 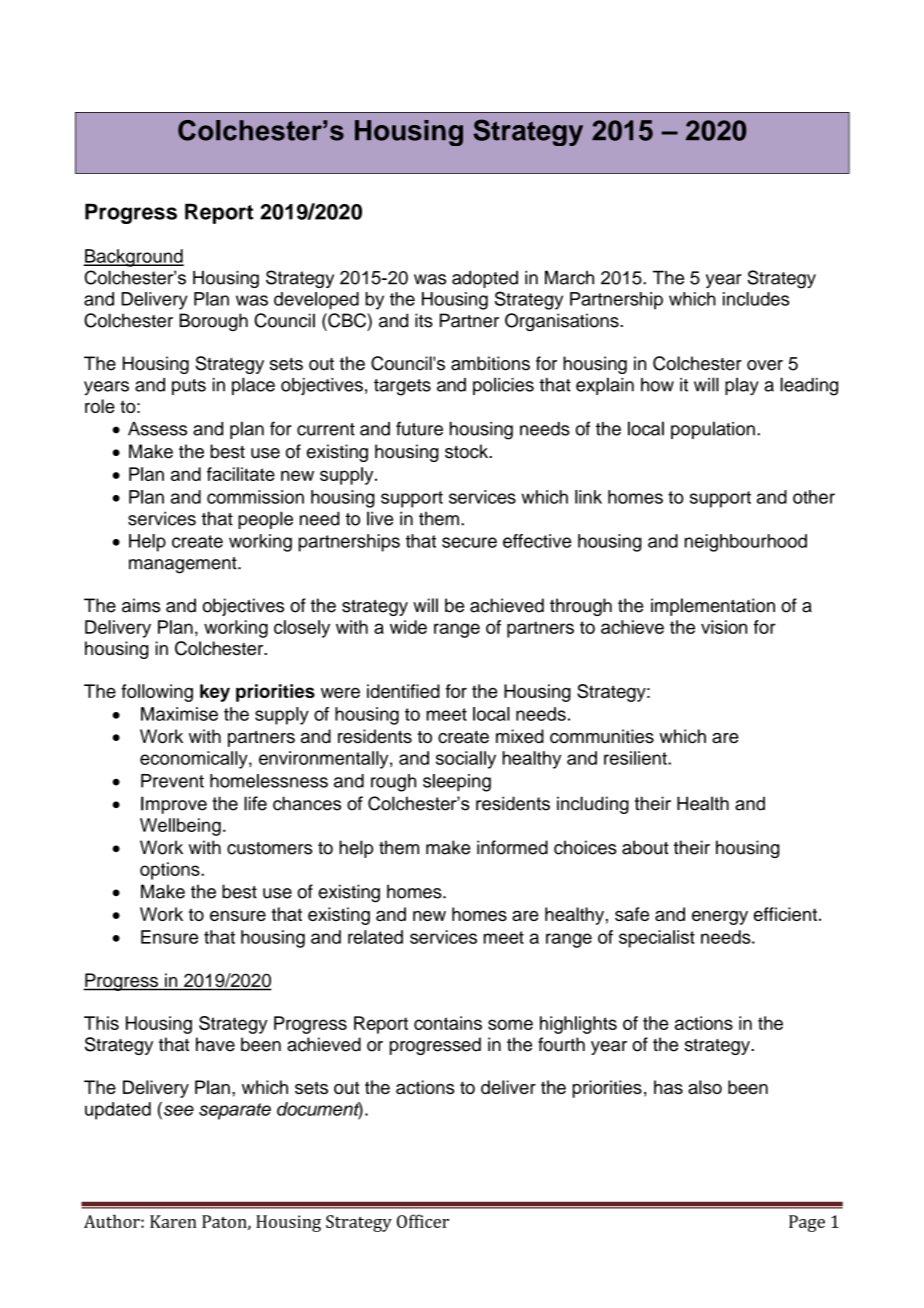 What do you see at coordinates (636, 758) in the page?
I see `resilient` at bounding box center [636, 758].
